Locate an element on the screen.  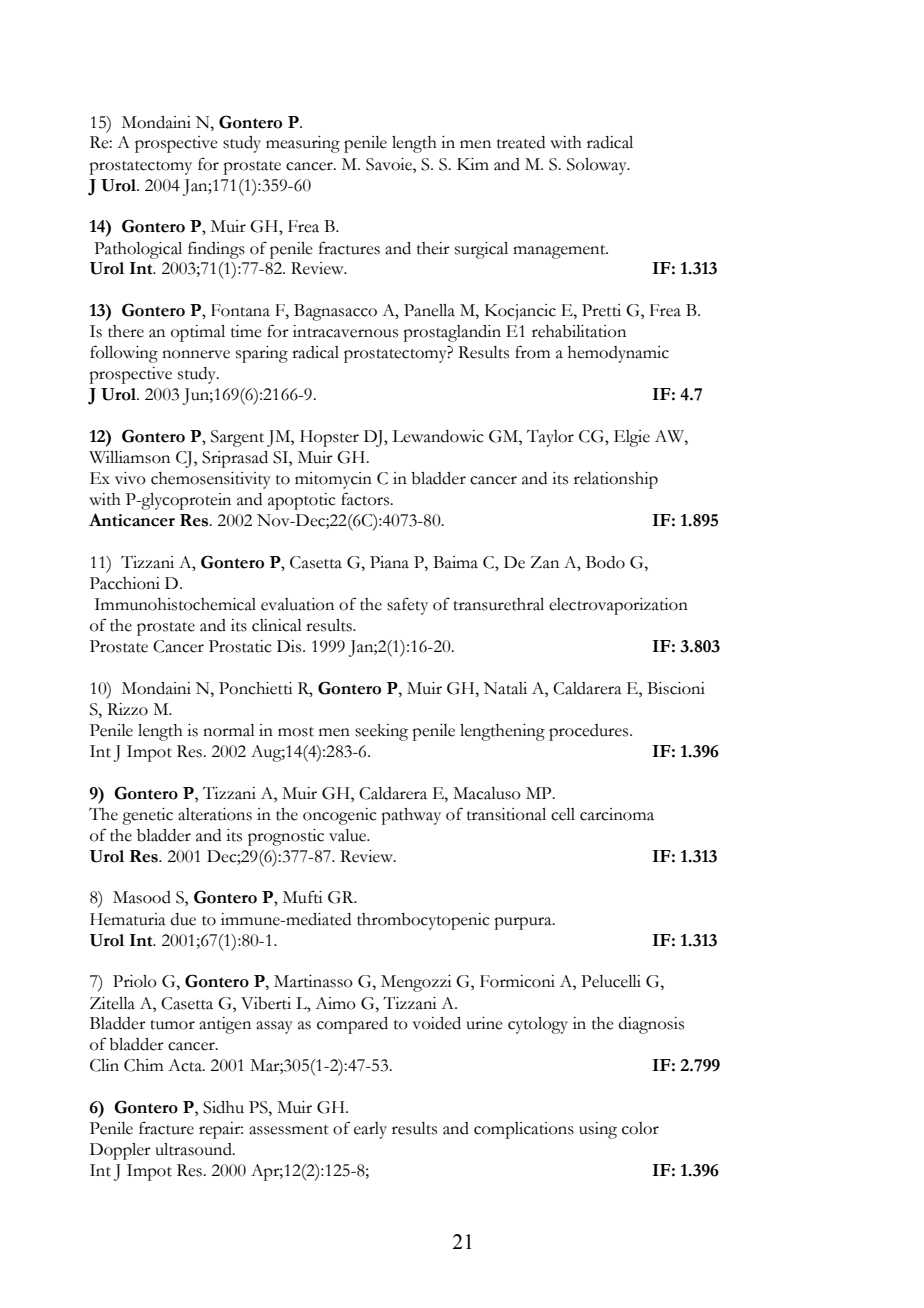
factors is located at coordinates (366, 499).
